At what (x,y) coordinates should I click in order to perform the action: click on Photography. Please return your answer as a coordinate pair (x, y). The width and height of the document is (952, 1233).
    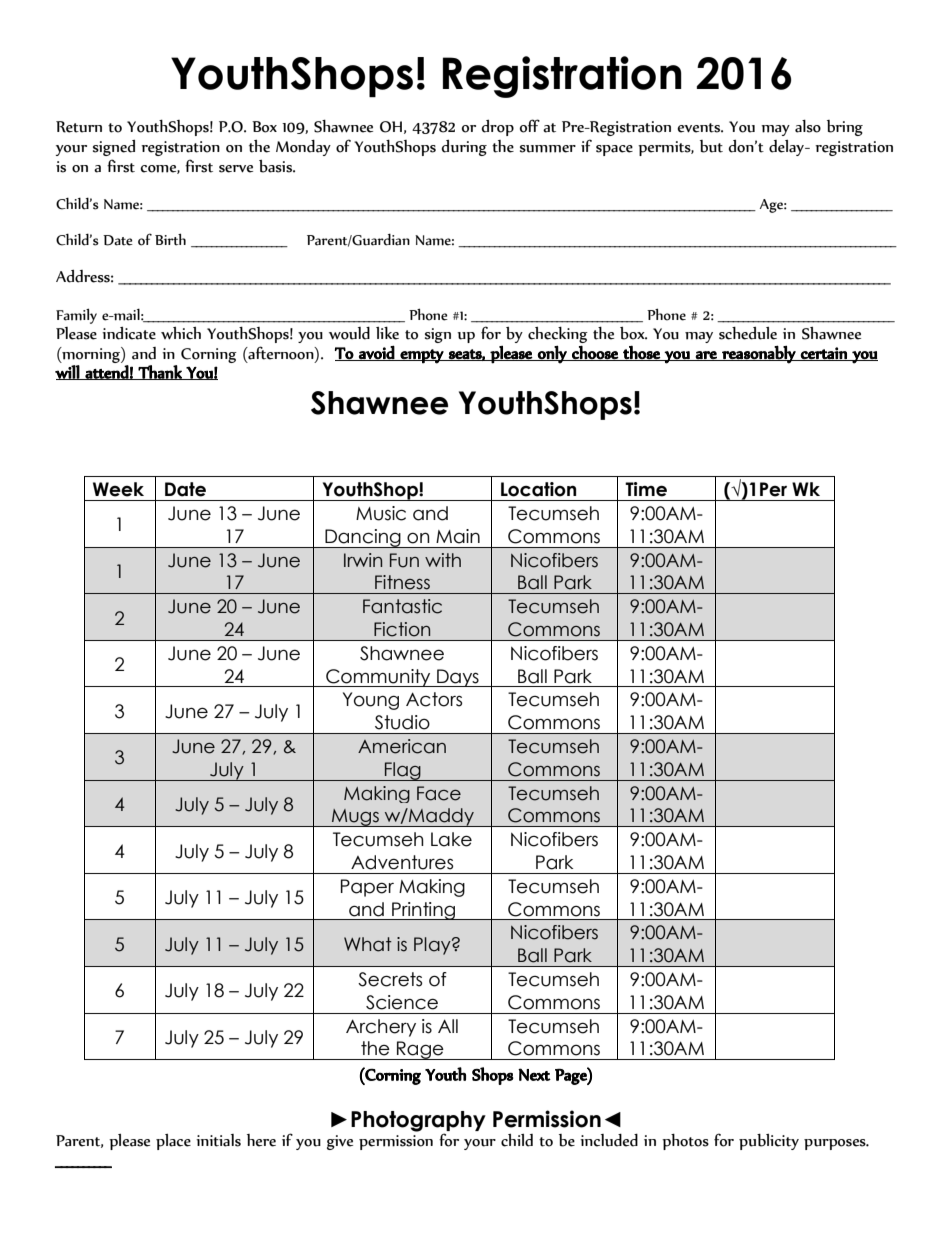
    Looking at the image, I should click on (418, 1122).
